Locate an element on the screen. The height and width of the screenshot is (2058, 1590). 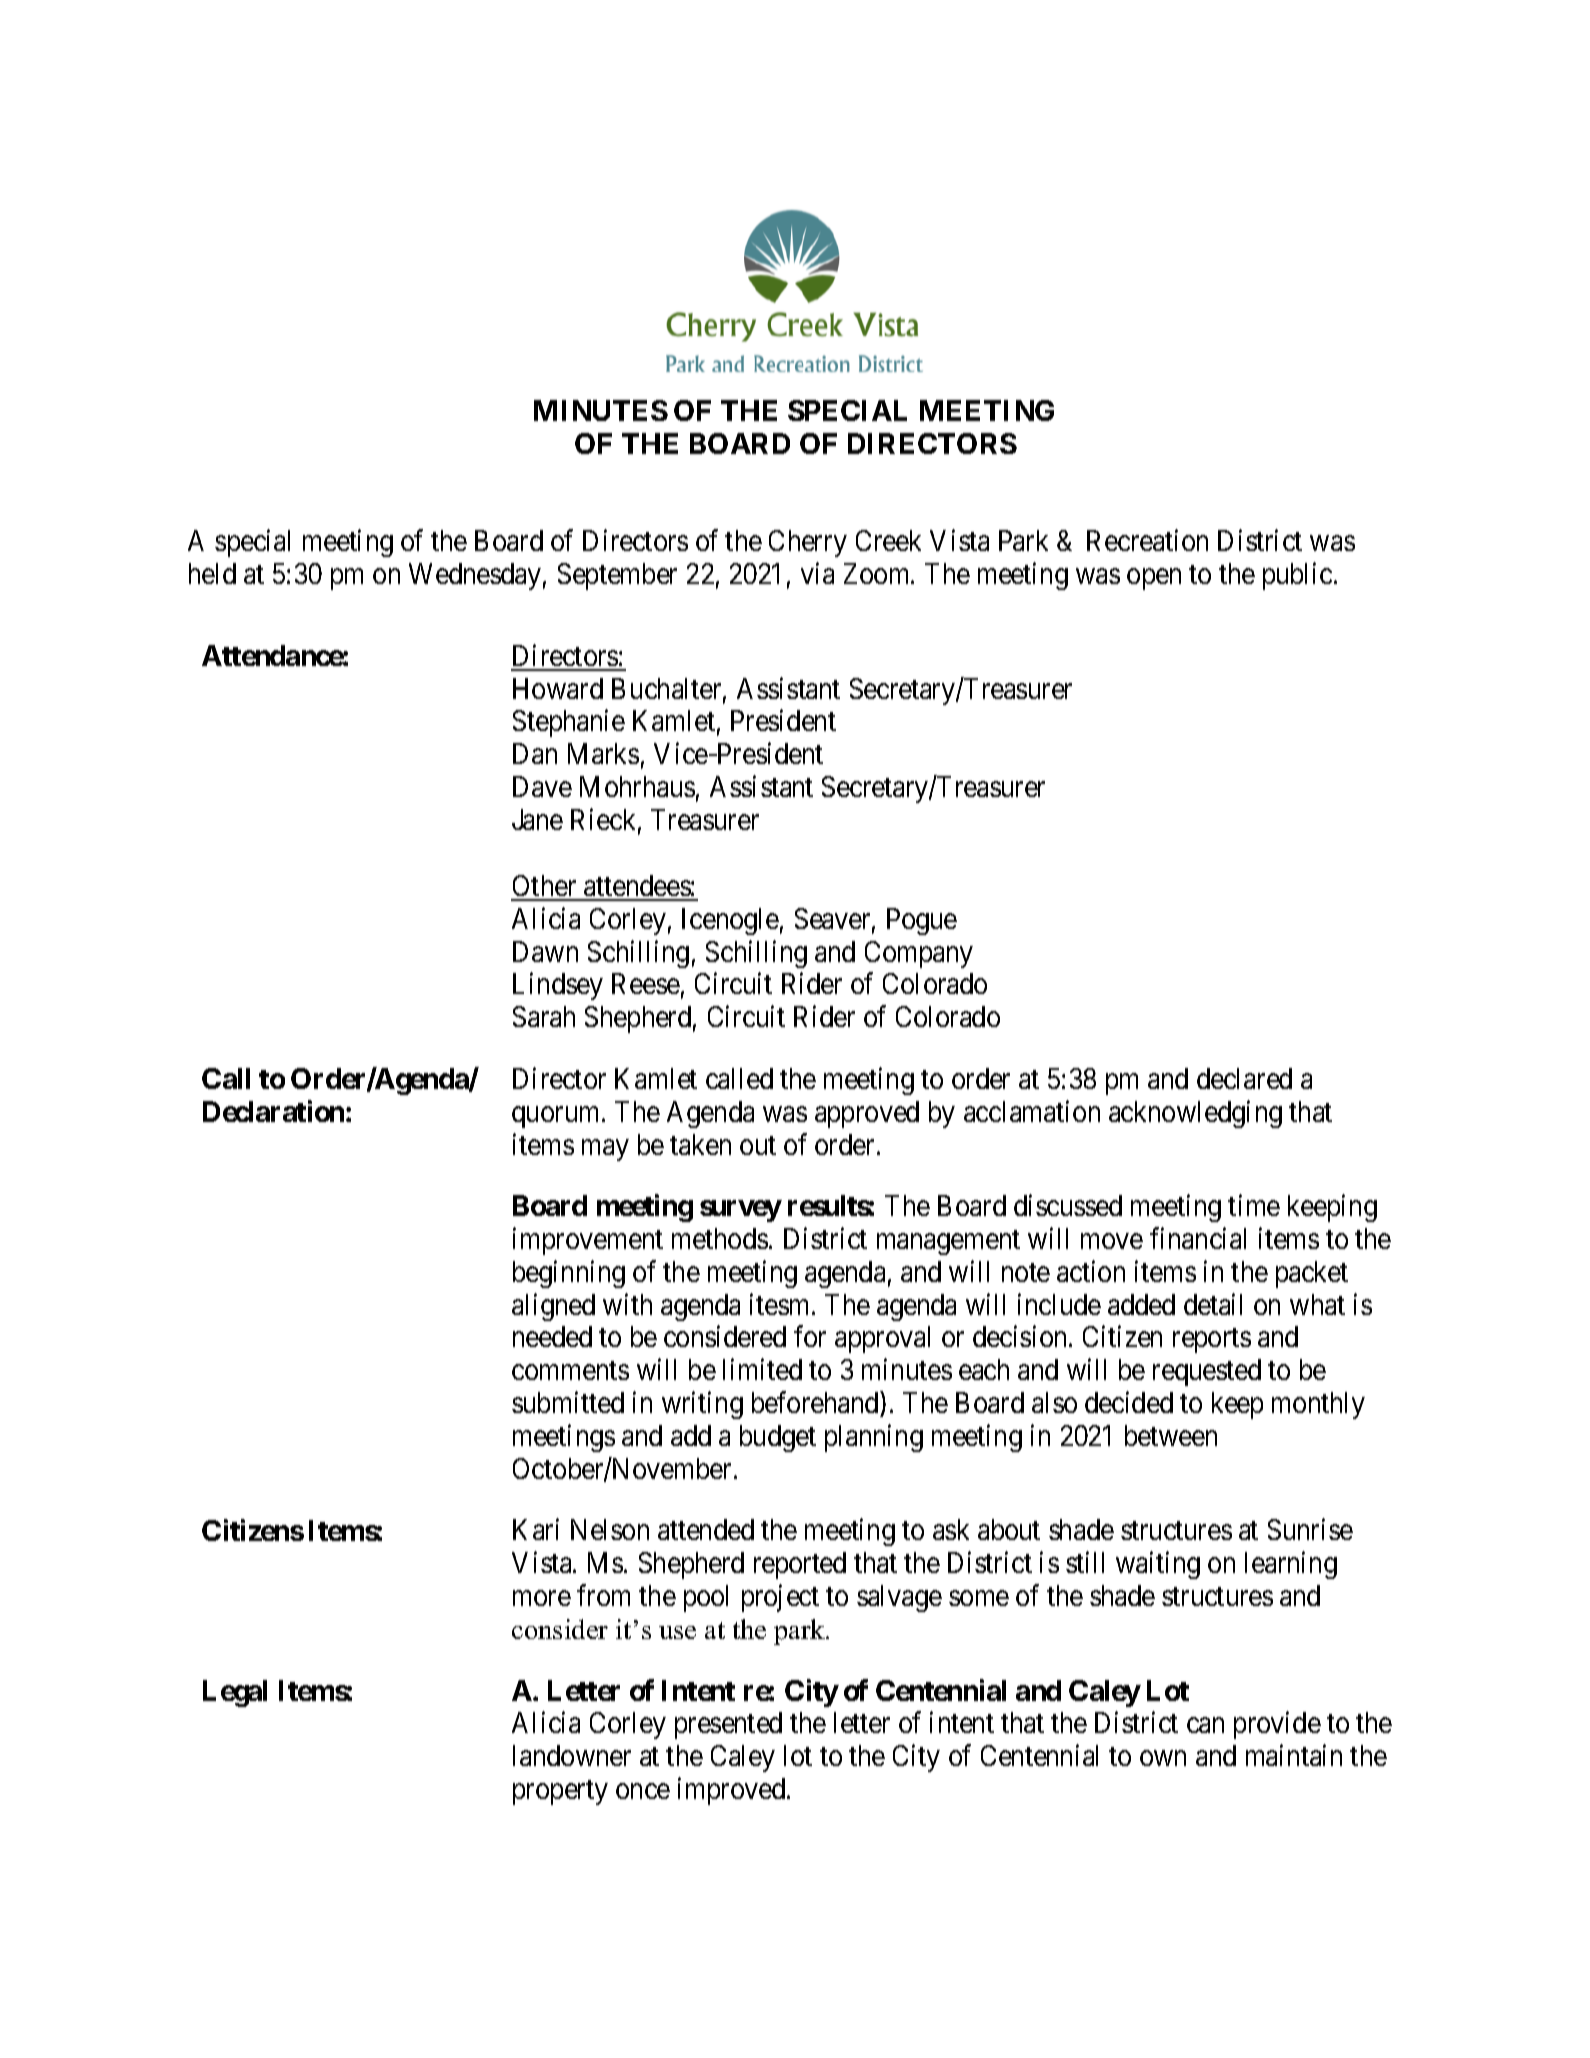
Kari is located at coordinates (536, 1529).
